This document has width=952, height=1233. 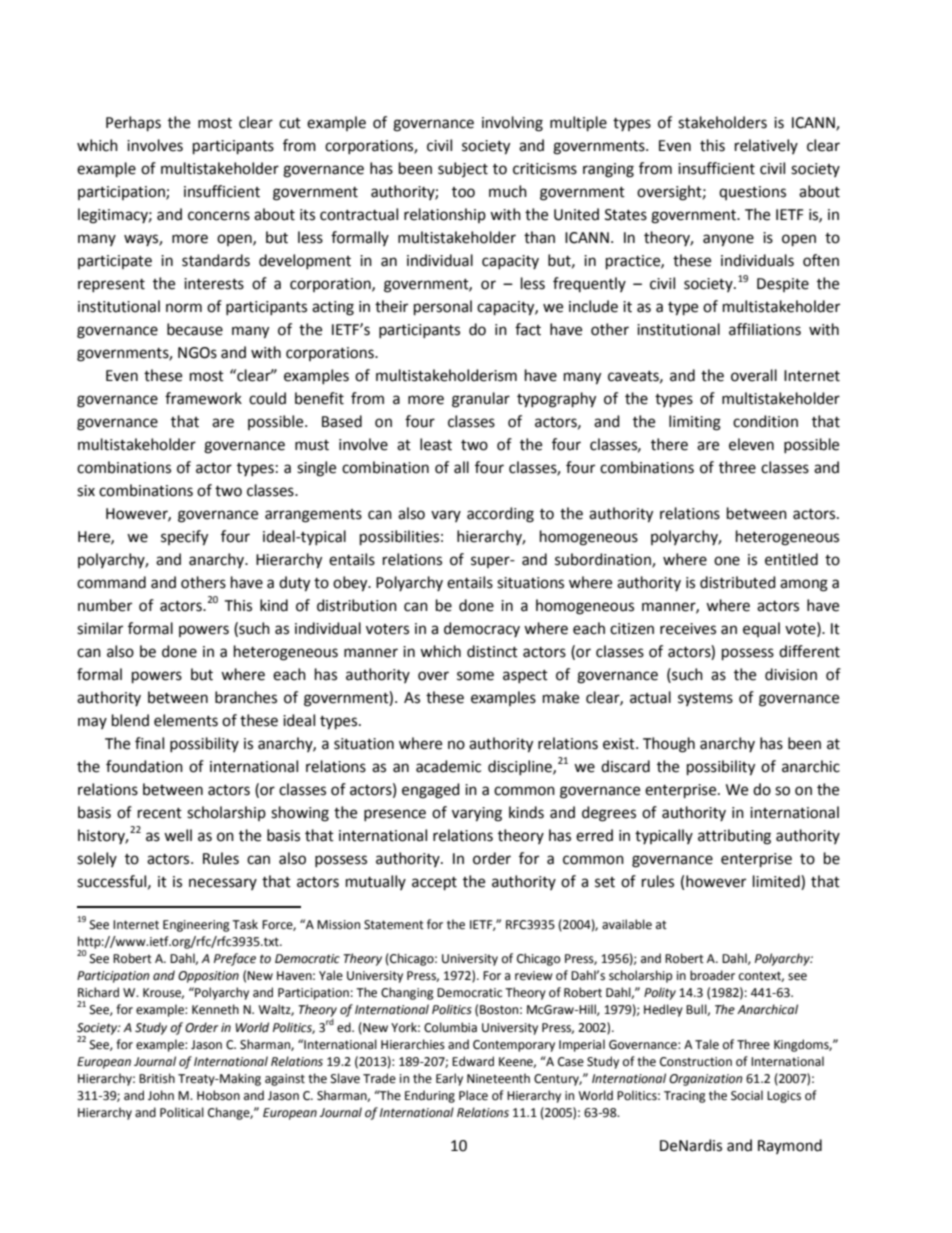 I want to click on condition, so click(x=765, y=421).
